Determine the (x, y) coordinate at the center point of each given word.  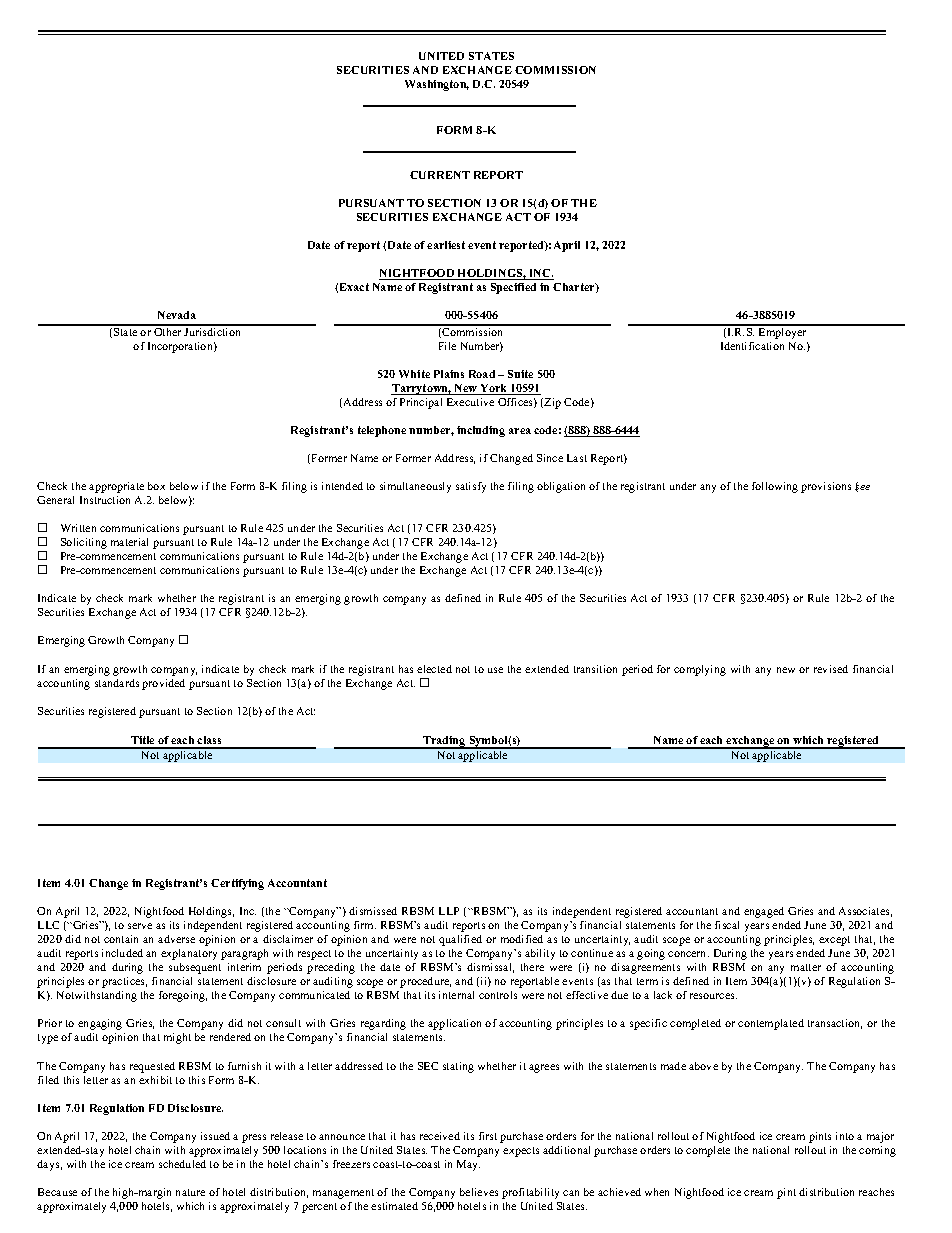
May (468, 1165)
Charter (575, 288)
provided (163, 684)
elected (434, 669)
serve (140, 926)
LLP (449, 911)
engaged (764, 912)
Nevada (177, 315)
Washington (437, 85)
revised (831, 669)
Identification (752, 346)
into (845, 1136)
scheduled (182, 1164)
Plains (449, 374)
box (156, 486)
